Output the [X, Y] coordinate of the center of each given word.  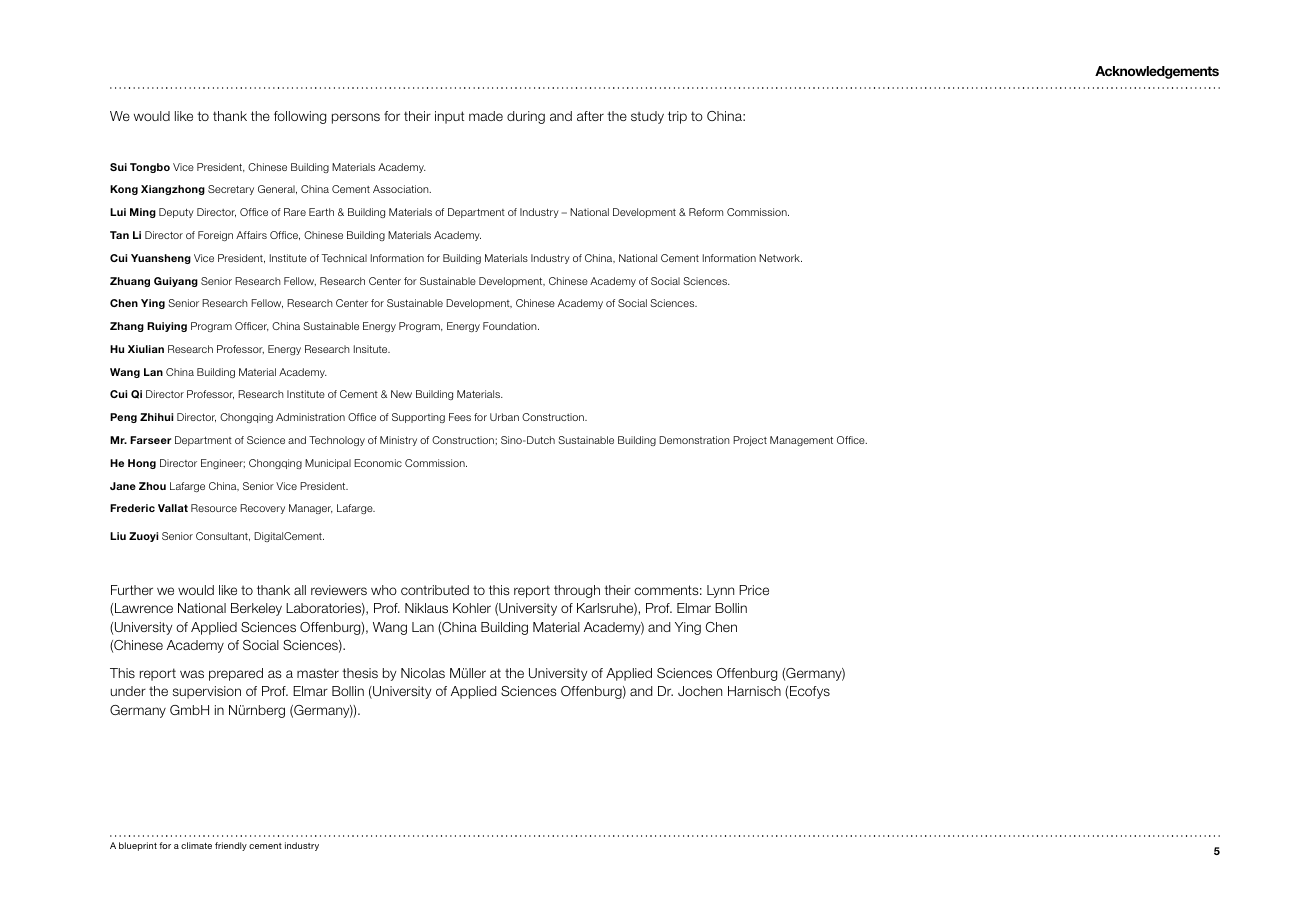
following [300, 117]
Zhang [127, 327]
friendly [231, 846]
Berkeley [256, 609]
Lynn [720, 591]
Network [780, 258]
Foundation [511, 326]
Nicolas [423, 673]
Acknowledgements [1157, 72]
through [577, 591]
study [647, 117]
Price [754, 590]
